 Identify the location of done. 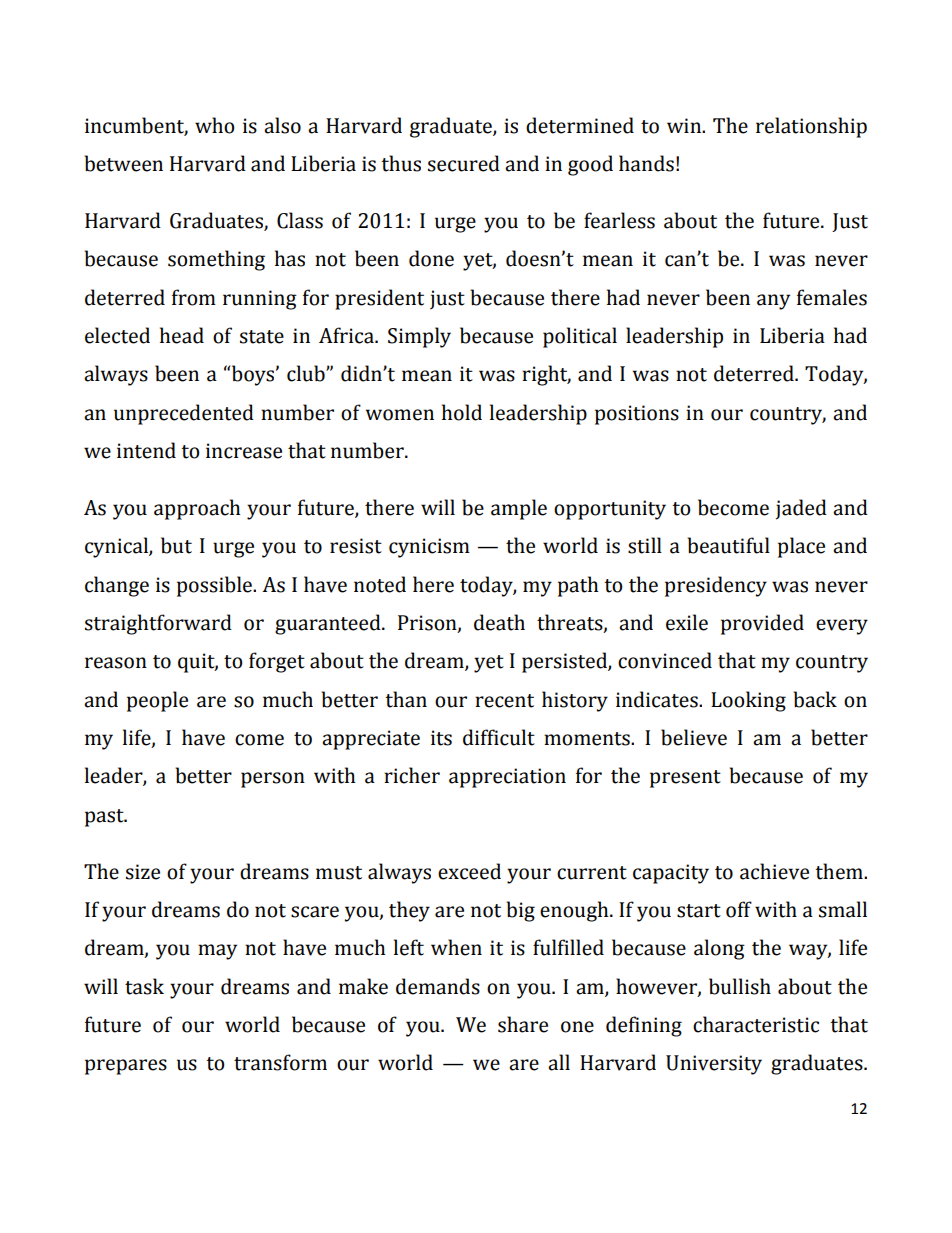
(431, 258).
